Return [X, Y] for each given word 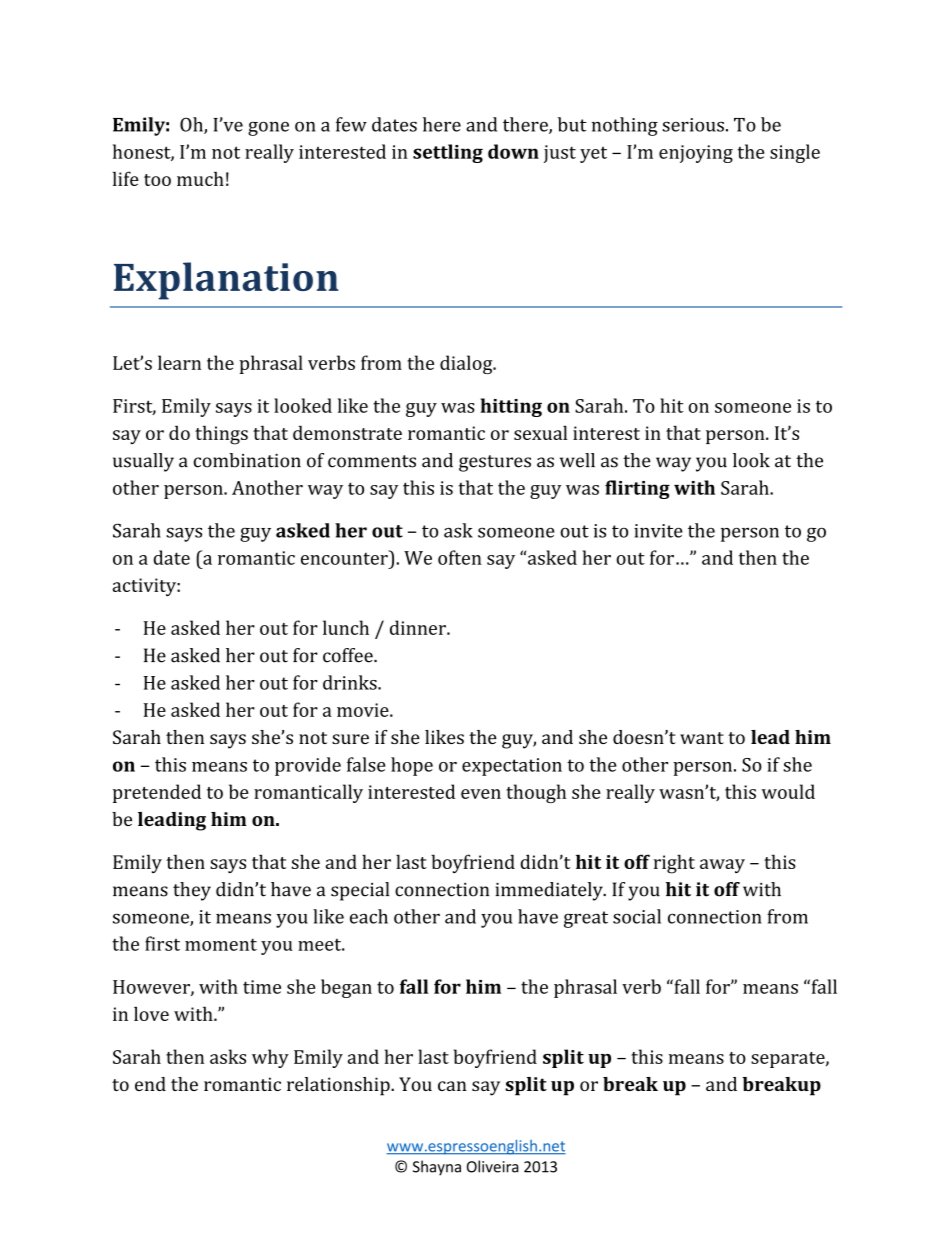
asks [228, 1056]
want [702, 738]
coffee [349, 655]
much [200, 178]
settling [448, 153]
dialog [467, 364]
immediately [550, 891]
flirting [637, 489]
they [192, 891]
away [722, 866]
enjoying [696, 154]
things [221, 435]
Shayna [437, 1168]
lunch [346, 627]
